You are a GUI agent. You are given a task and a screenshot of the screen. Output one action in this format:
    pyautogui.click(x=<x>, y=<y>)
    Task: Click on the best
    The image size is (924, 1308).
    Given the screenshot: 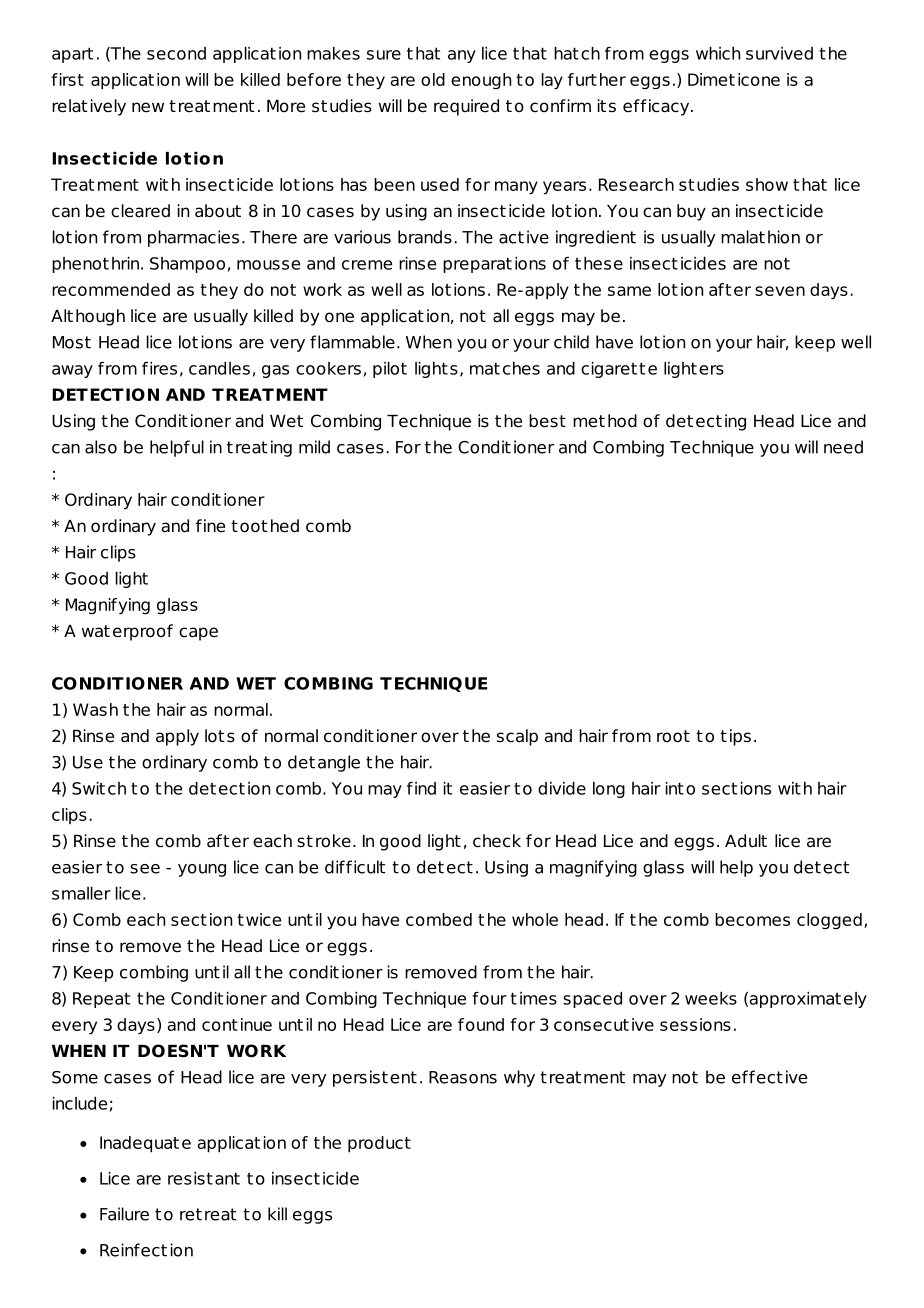 What is the action you would take?
    pyautogui.click(x=547, y=421)
